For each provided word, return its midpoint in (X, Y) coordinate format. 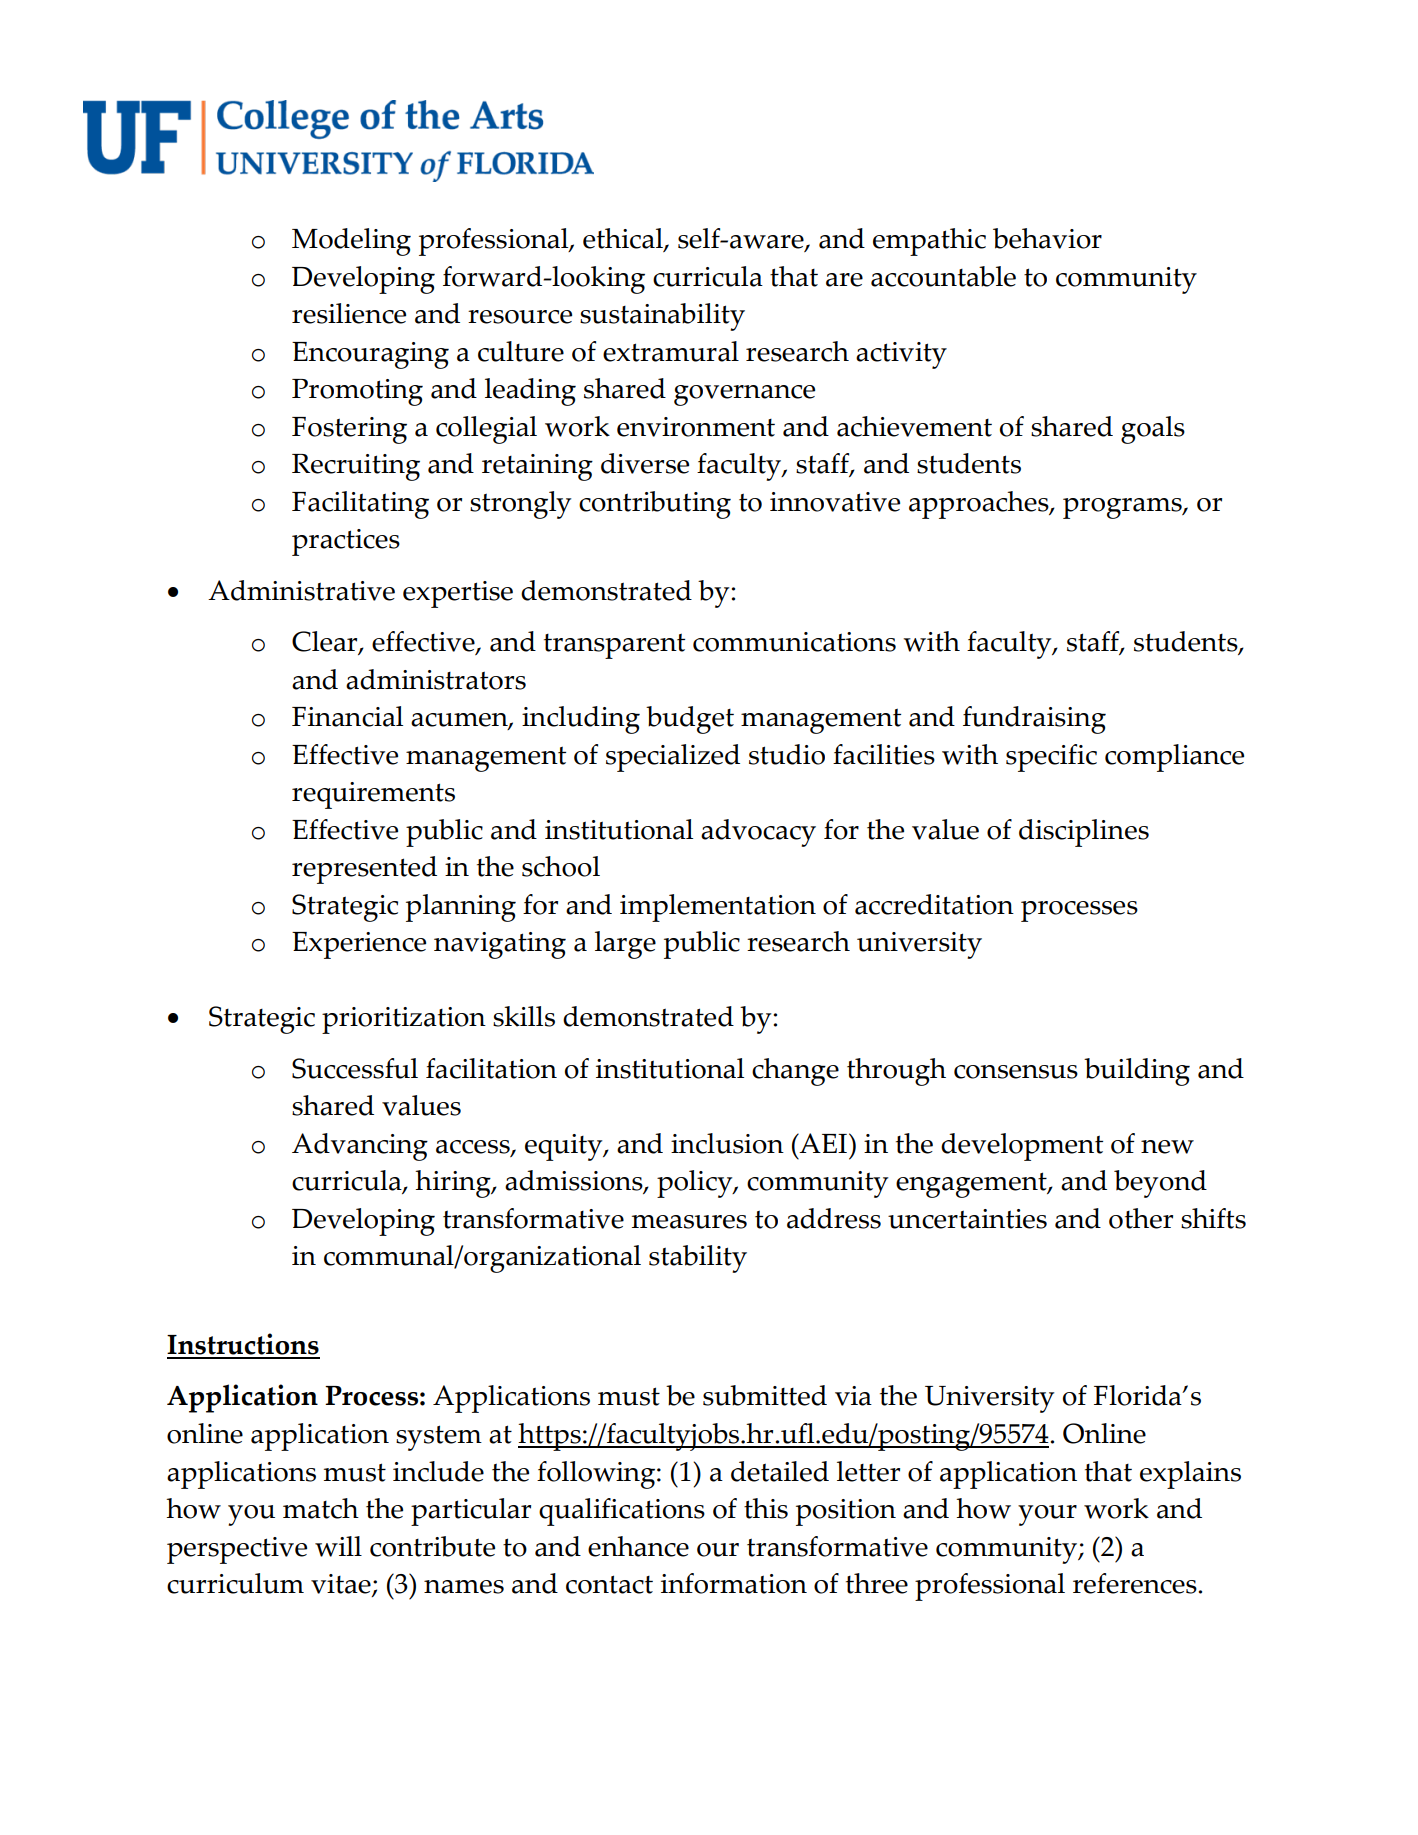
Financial (347, 716)
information (734, 1583)
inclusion (727, 1143)
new (1167, 1147)
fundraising (1034, 720)
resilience (349, 313)
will (338, 1546)
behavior (1047, 238)
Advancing (360, 1147)
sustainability (662, 317)
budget (690, 720)
